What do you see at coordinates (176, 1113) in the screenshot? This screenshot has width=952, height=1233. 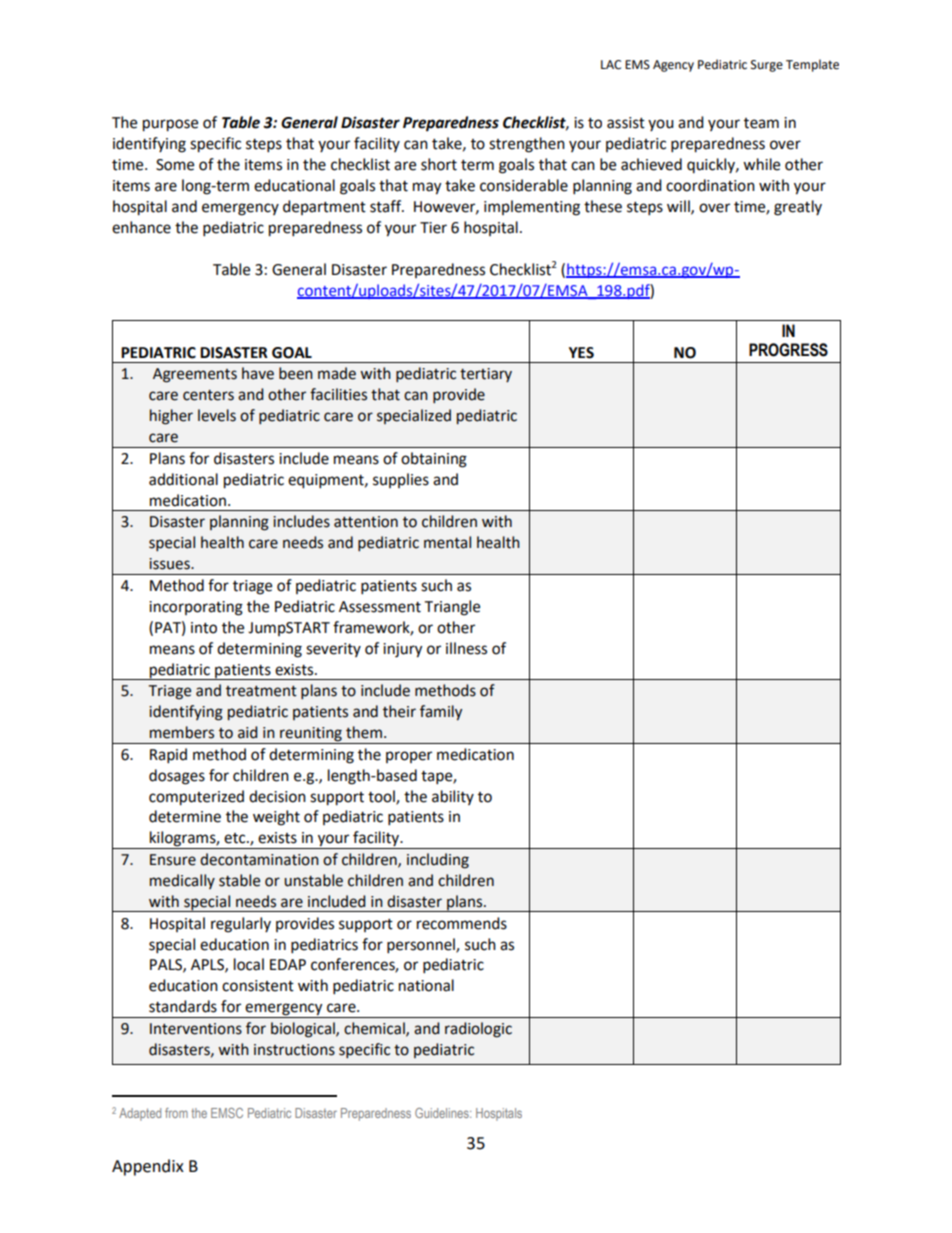 I see `from` at bounding box center [176, 1113].
